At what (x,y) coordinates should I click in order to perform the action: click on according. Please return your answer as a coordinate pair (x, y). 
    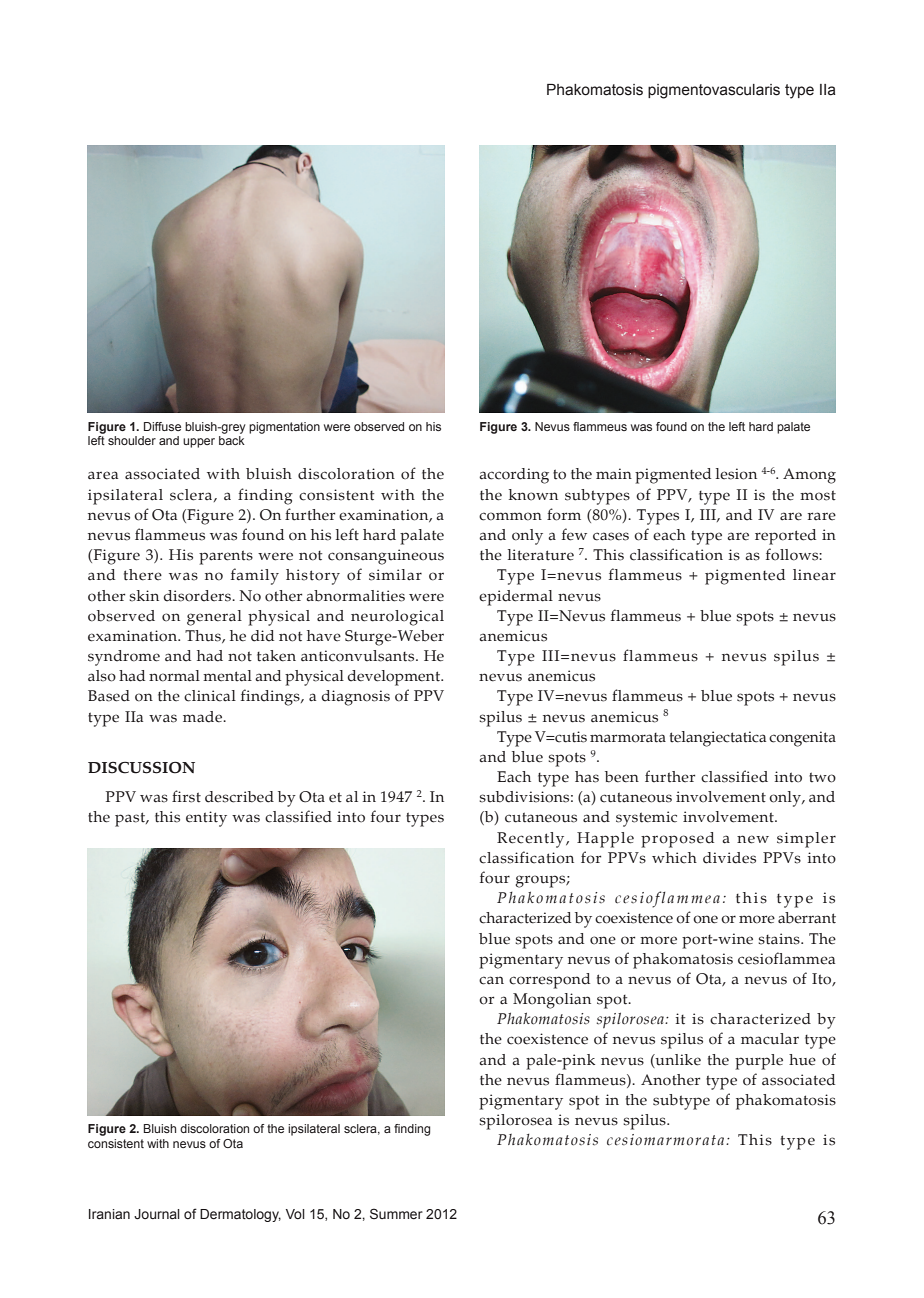
    Looking at the image, I should click on (514, 476).
